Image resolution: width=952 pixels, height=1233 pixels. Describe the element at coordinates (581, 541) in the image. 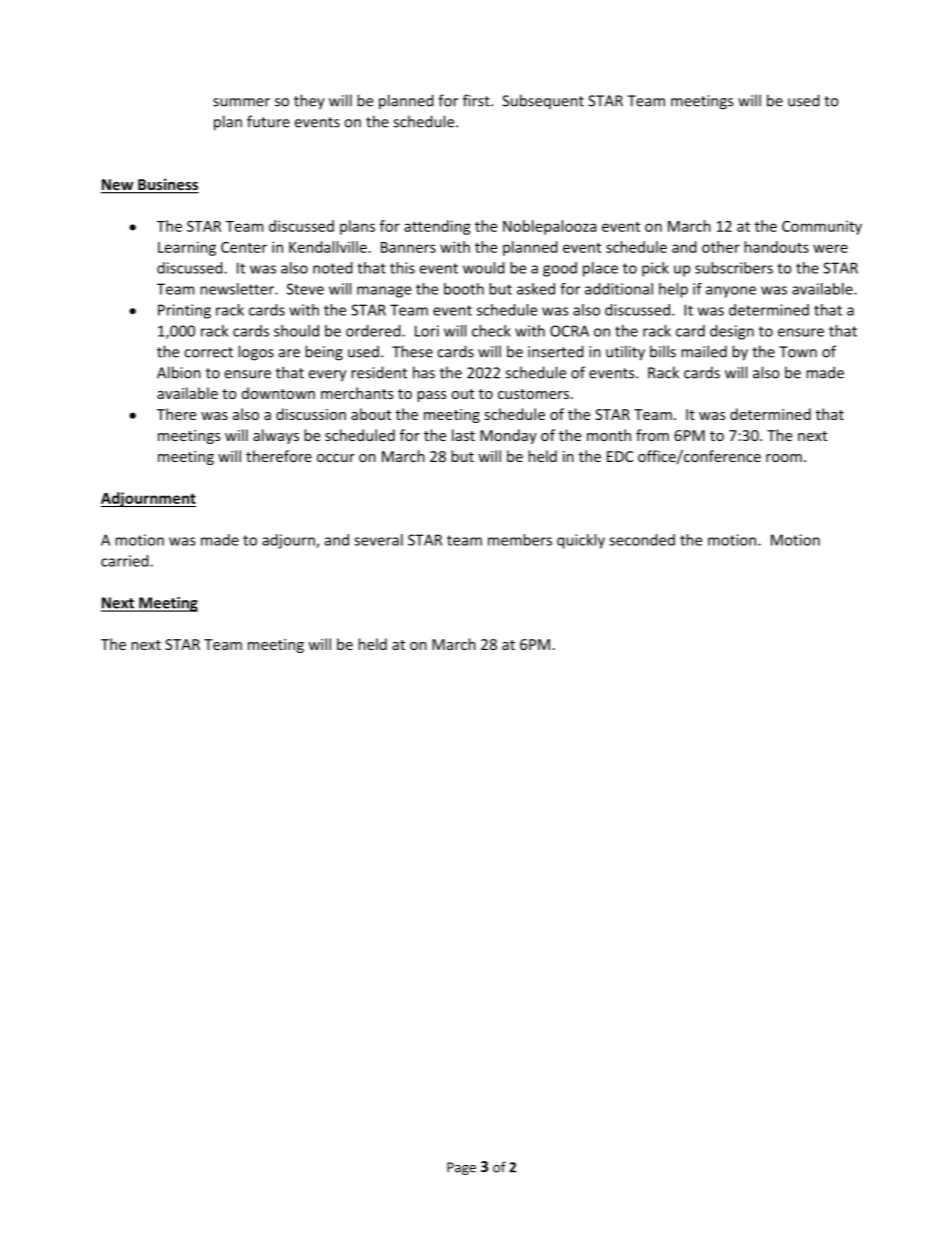

I see `quickly` at that location.
